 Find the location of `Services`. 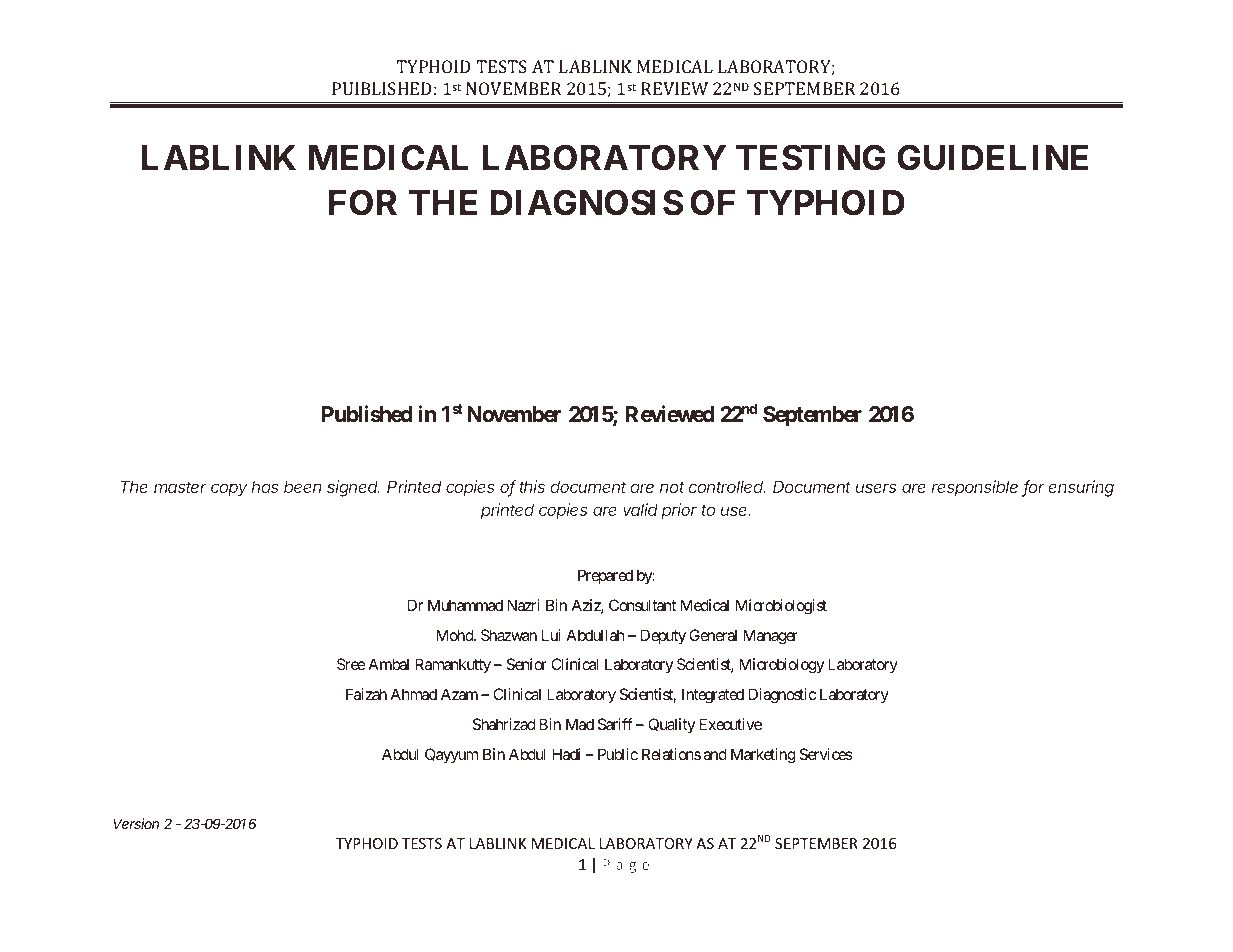

Services is located at coordinates (826, 754).
